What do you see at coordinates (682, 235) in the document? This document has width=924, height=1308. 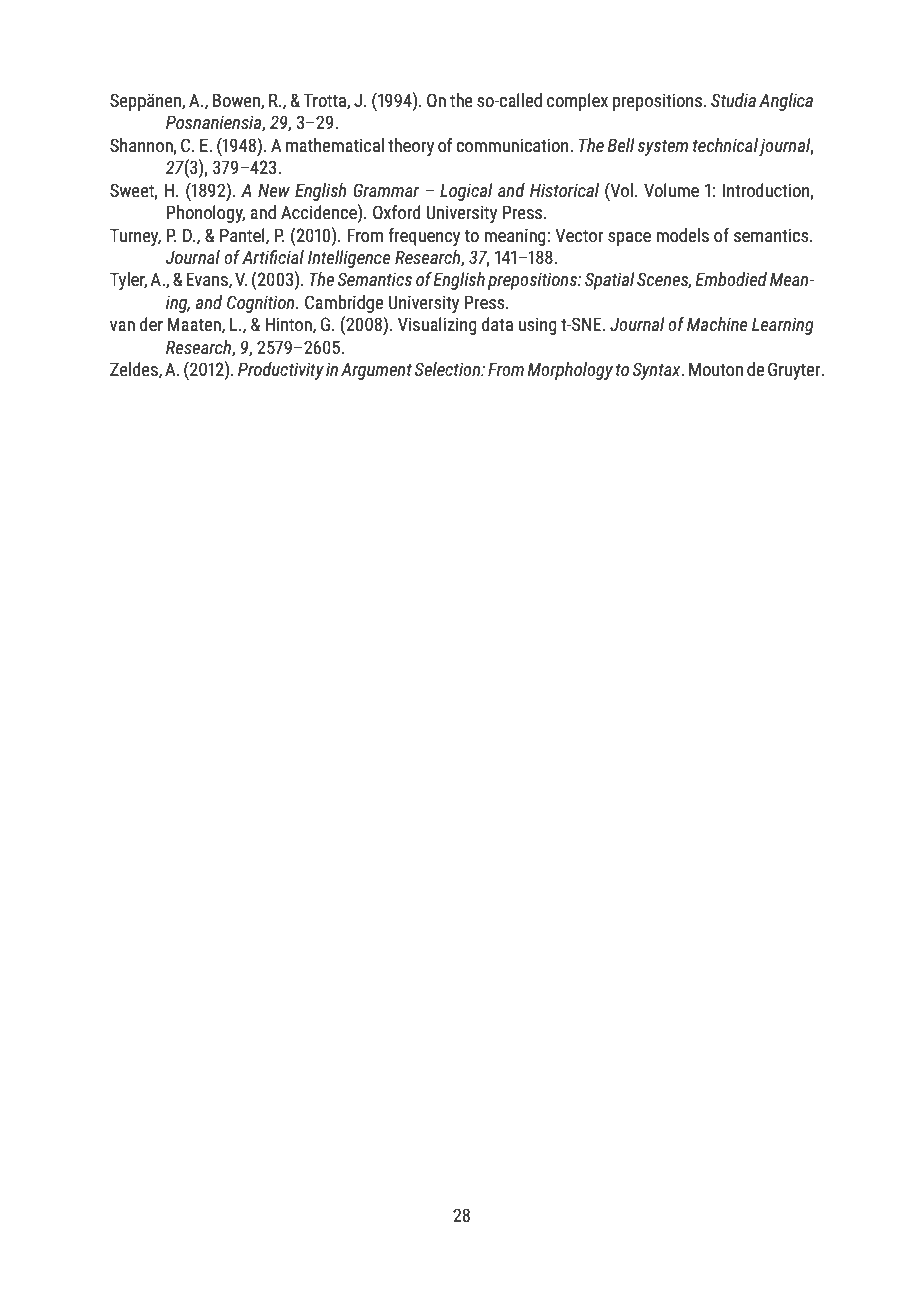 I see `models` at bounding box center [682, 235].
